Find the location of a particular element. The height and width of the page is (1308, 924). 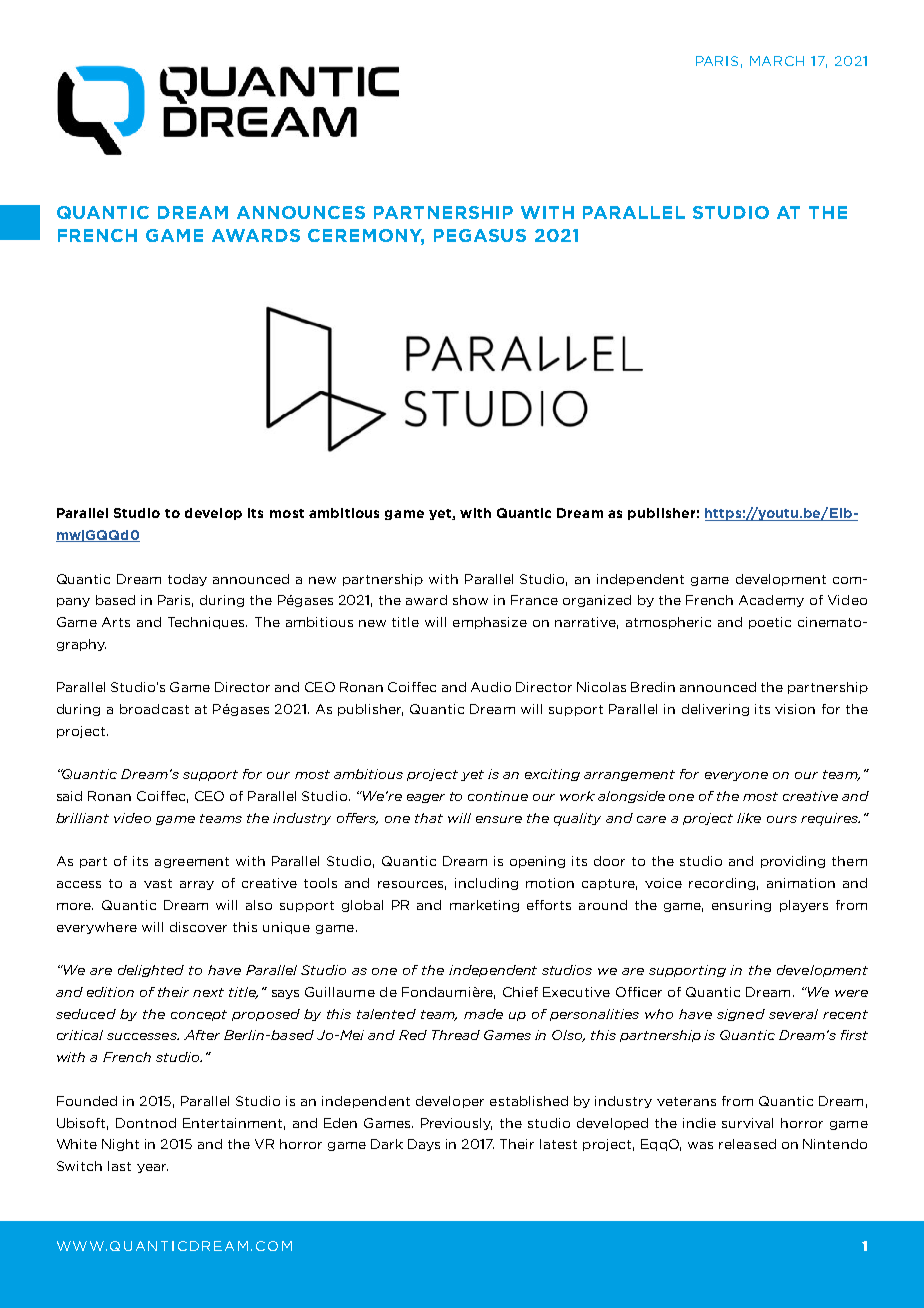

Night is located at coordinates (120, 1145).
